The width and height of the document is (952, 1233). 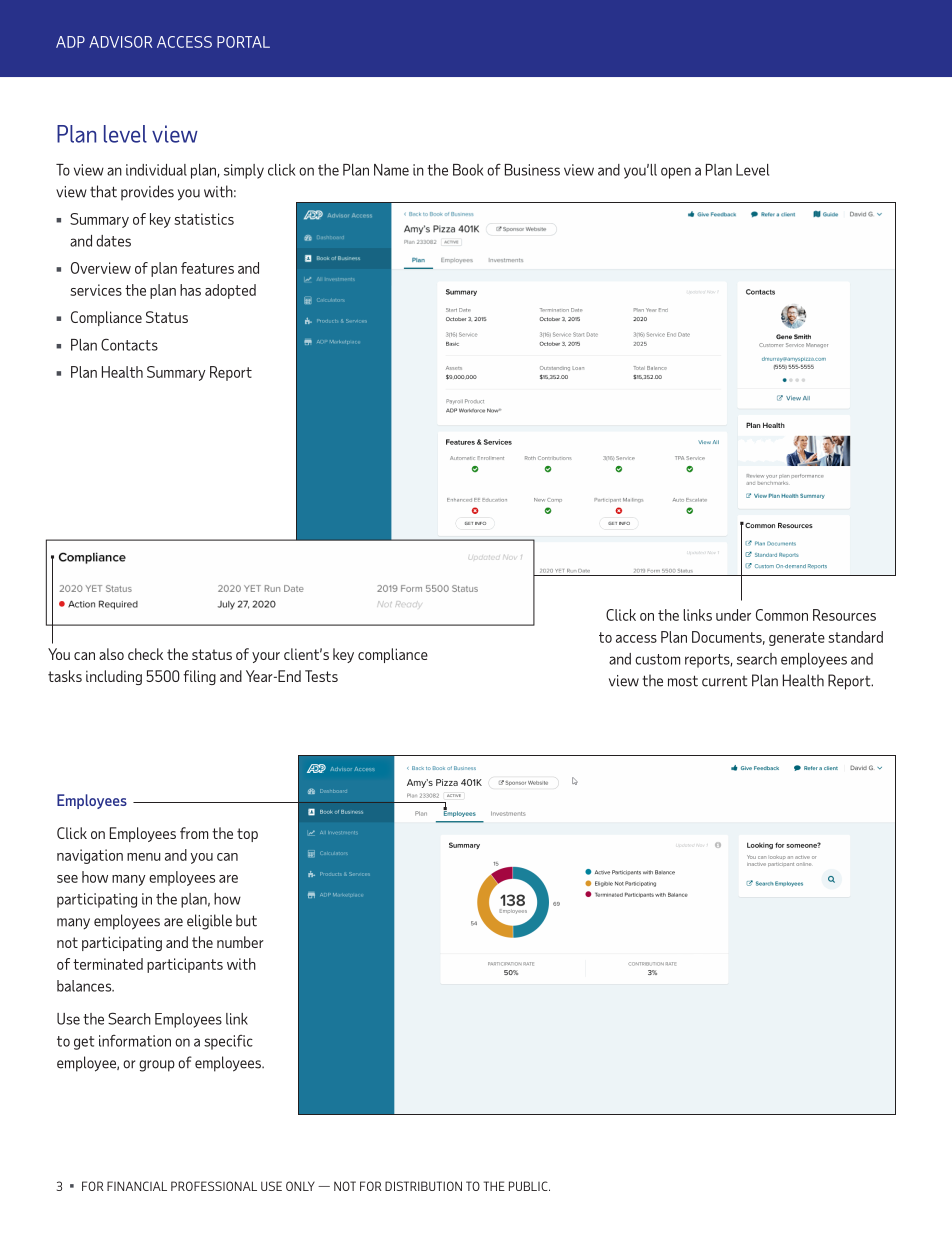 What do you see at coordinates (468, 170) in the document?
I see `Book` at bounding box center [468, 170].
